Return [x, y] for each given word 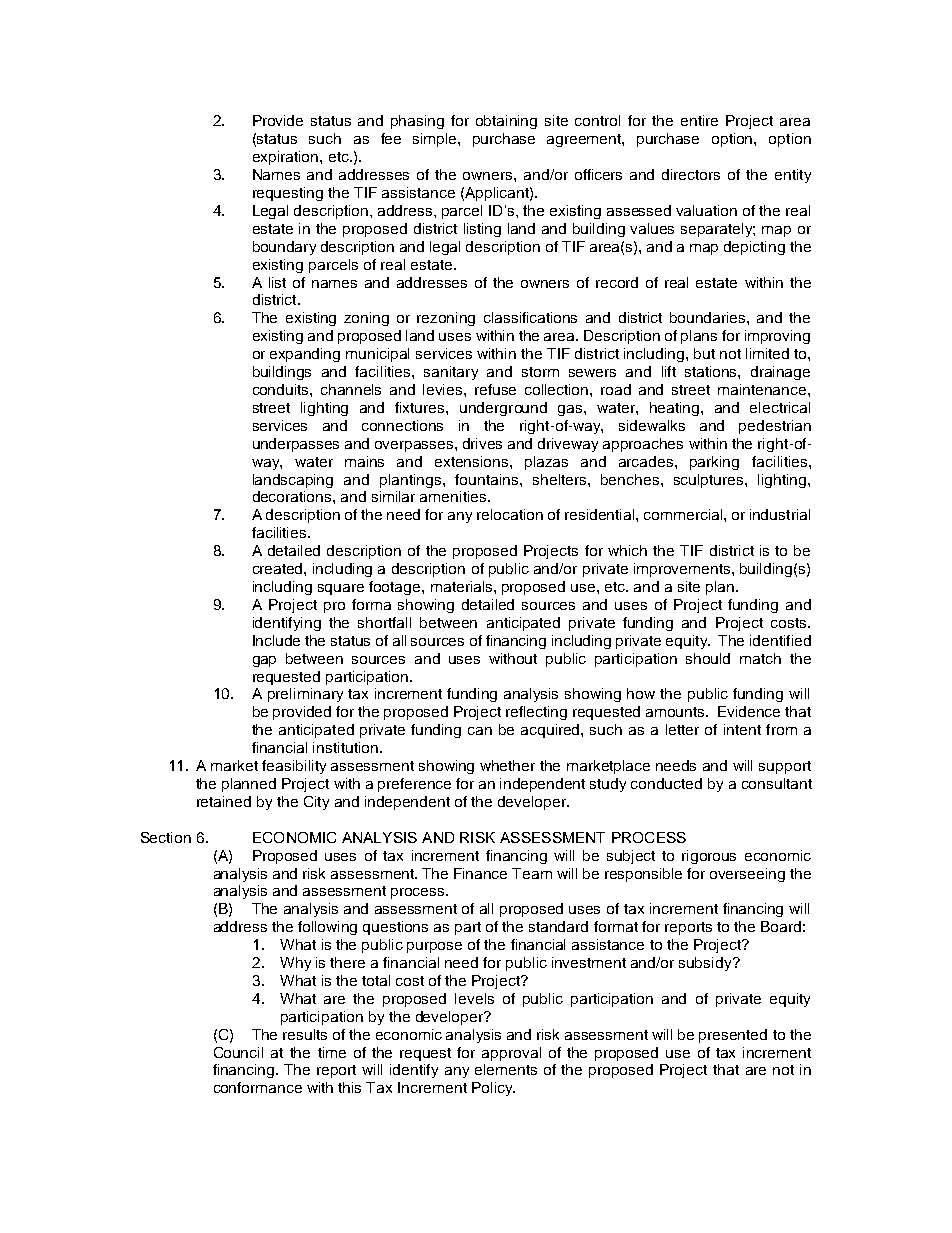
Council [238, 1052]
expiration [287, 158]
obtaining [506, 122]
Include [276, 640]
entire [699, 120]
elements [506, 1069]
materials [463, 586]
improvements [683, 570]
